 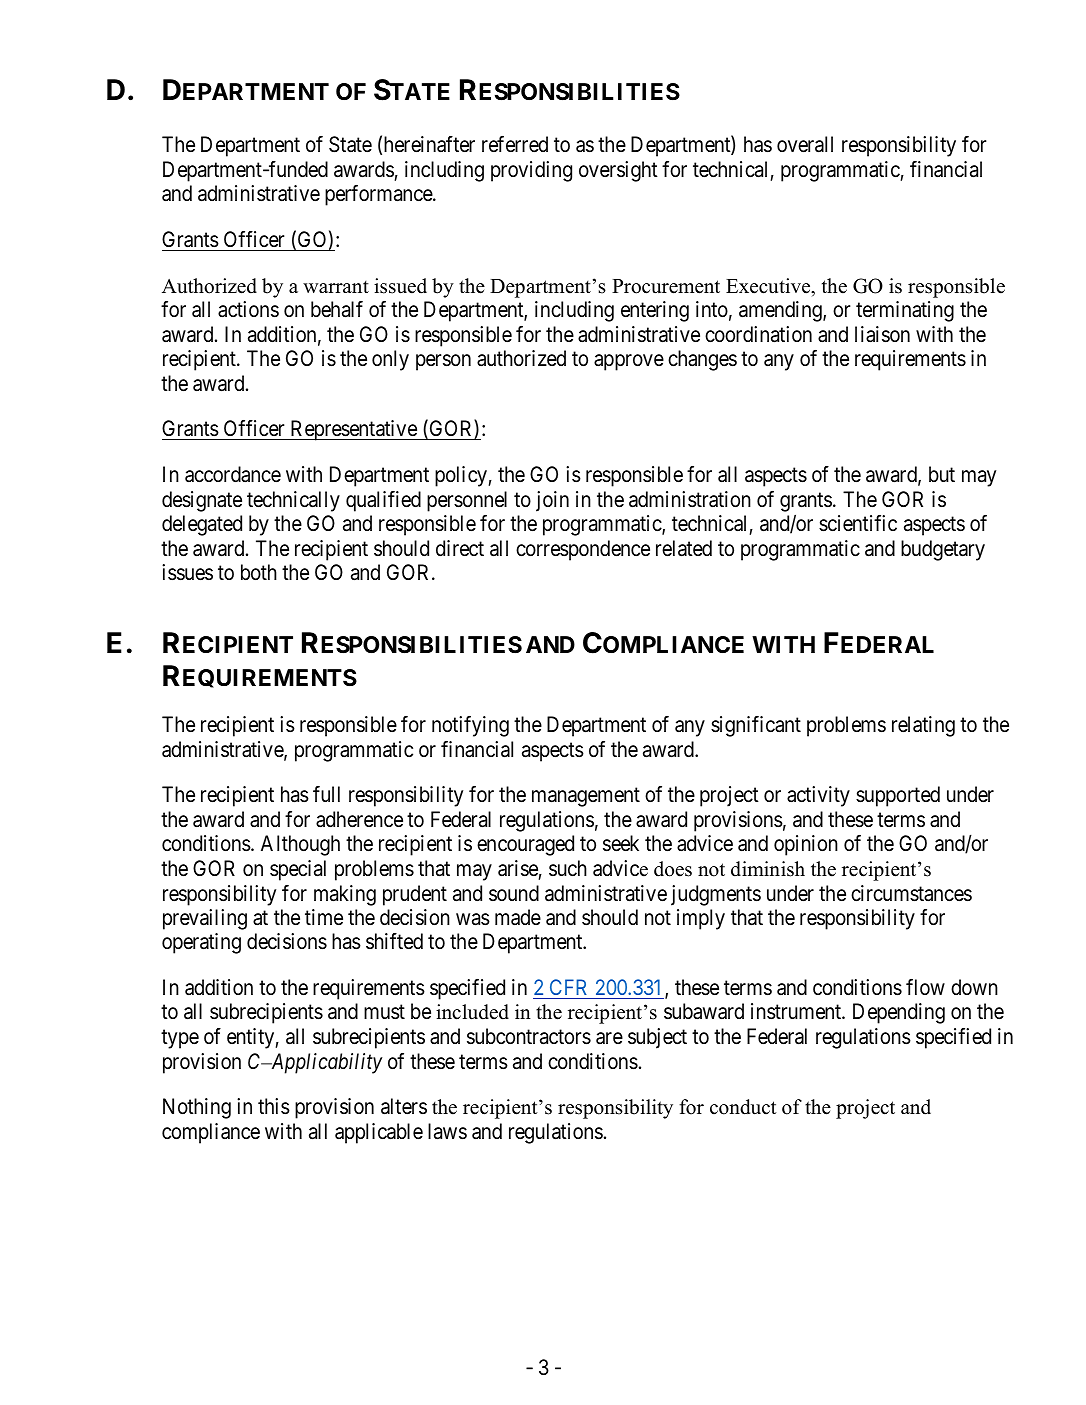 I want to click on such, so click(x=568, y=868).
